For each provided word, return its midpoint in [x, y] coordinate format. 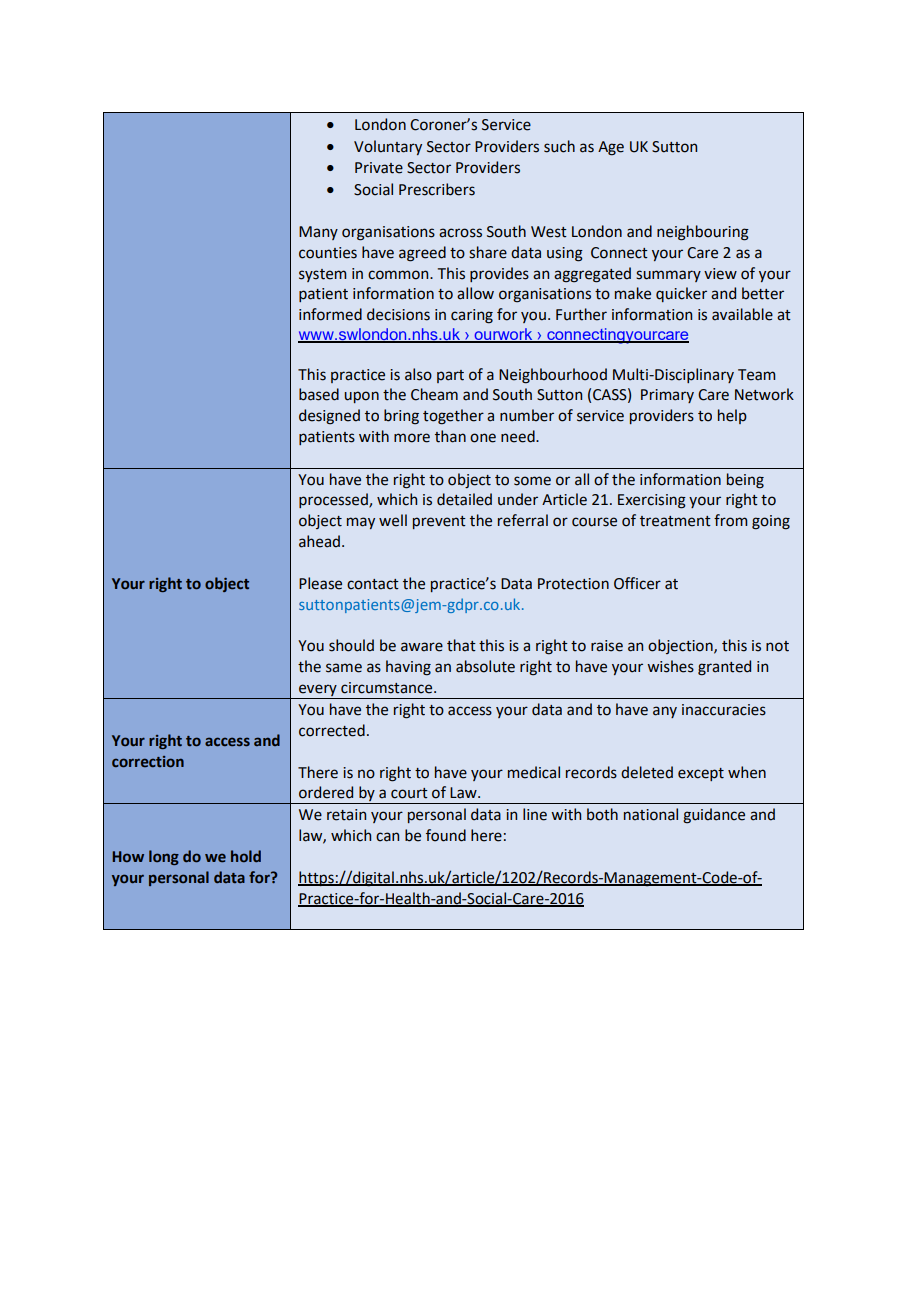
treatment [675, 521]
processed [334, 500]
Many [318, 233]
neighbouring [703, 233]
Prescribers [437, 189]
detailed [464, 499]
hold [246, 856]
